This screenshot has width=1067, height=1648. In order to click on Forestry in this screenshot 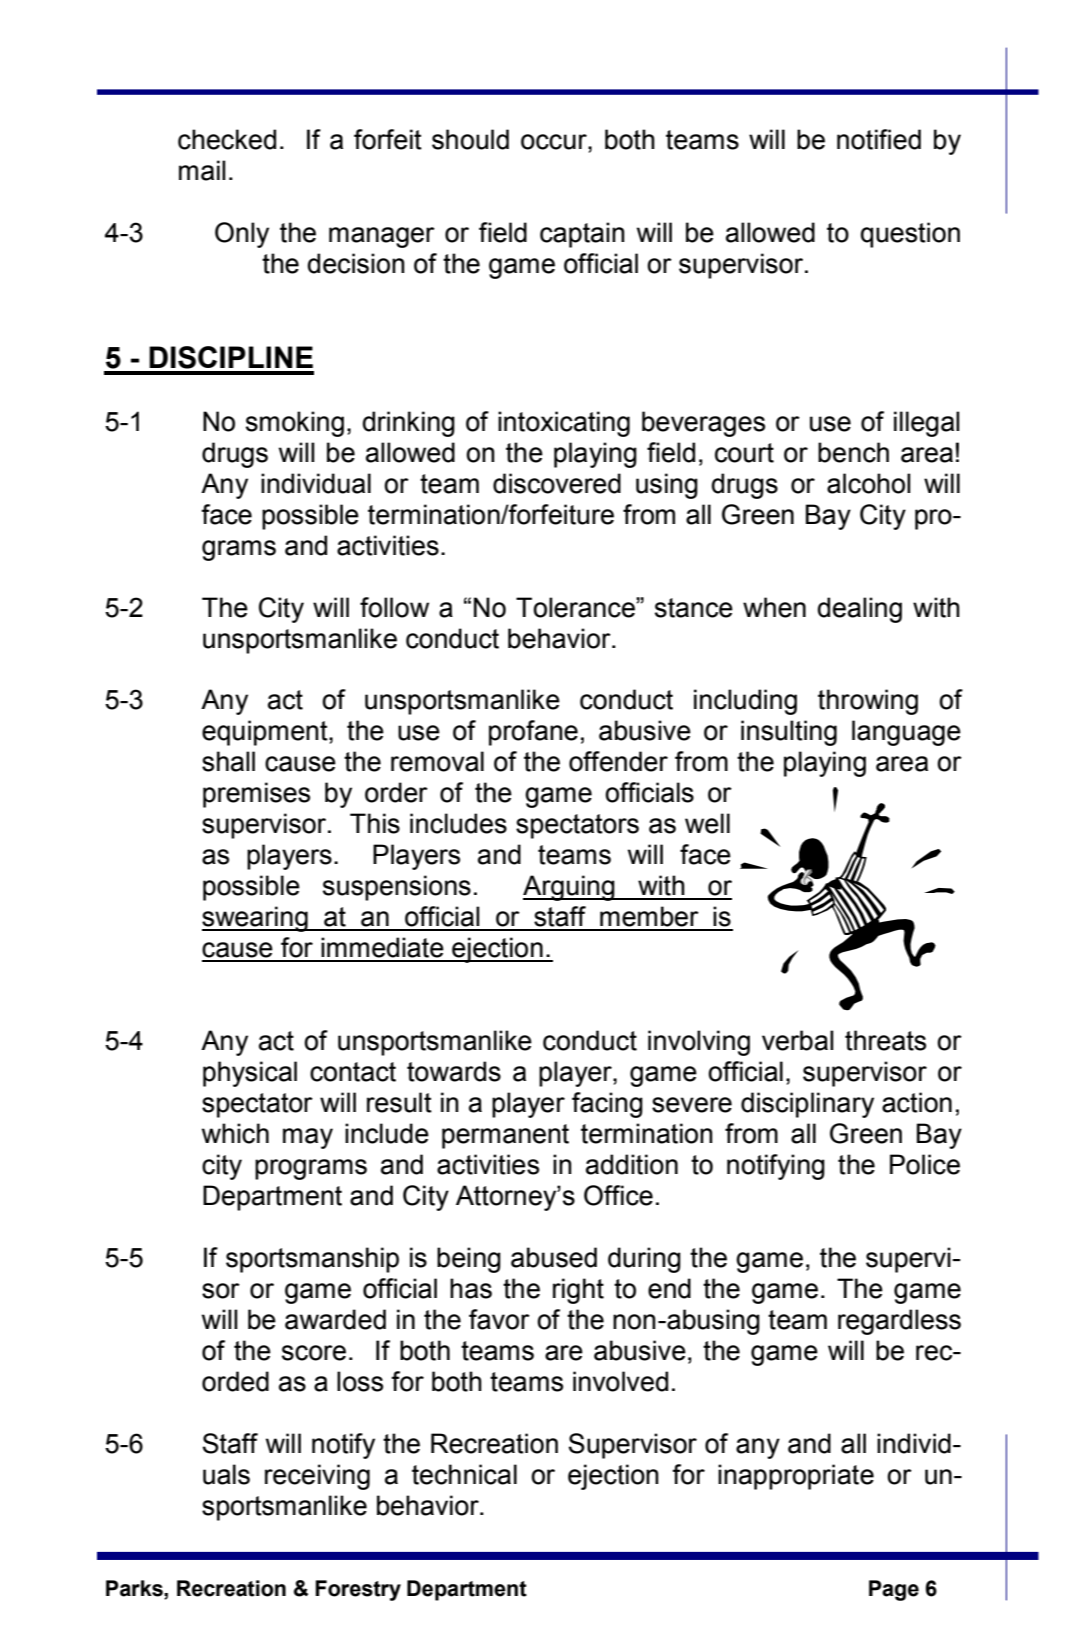, I will do `click(358, 1590)`.
